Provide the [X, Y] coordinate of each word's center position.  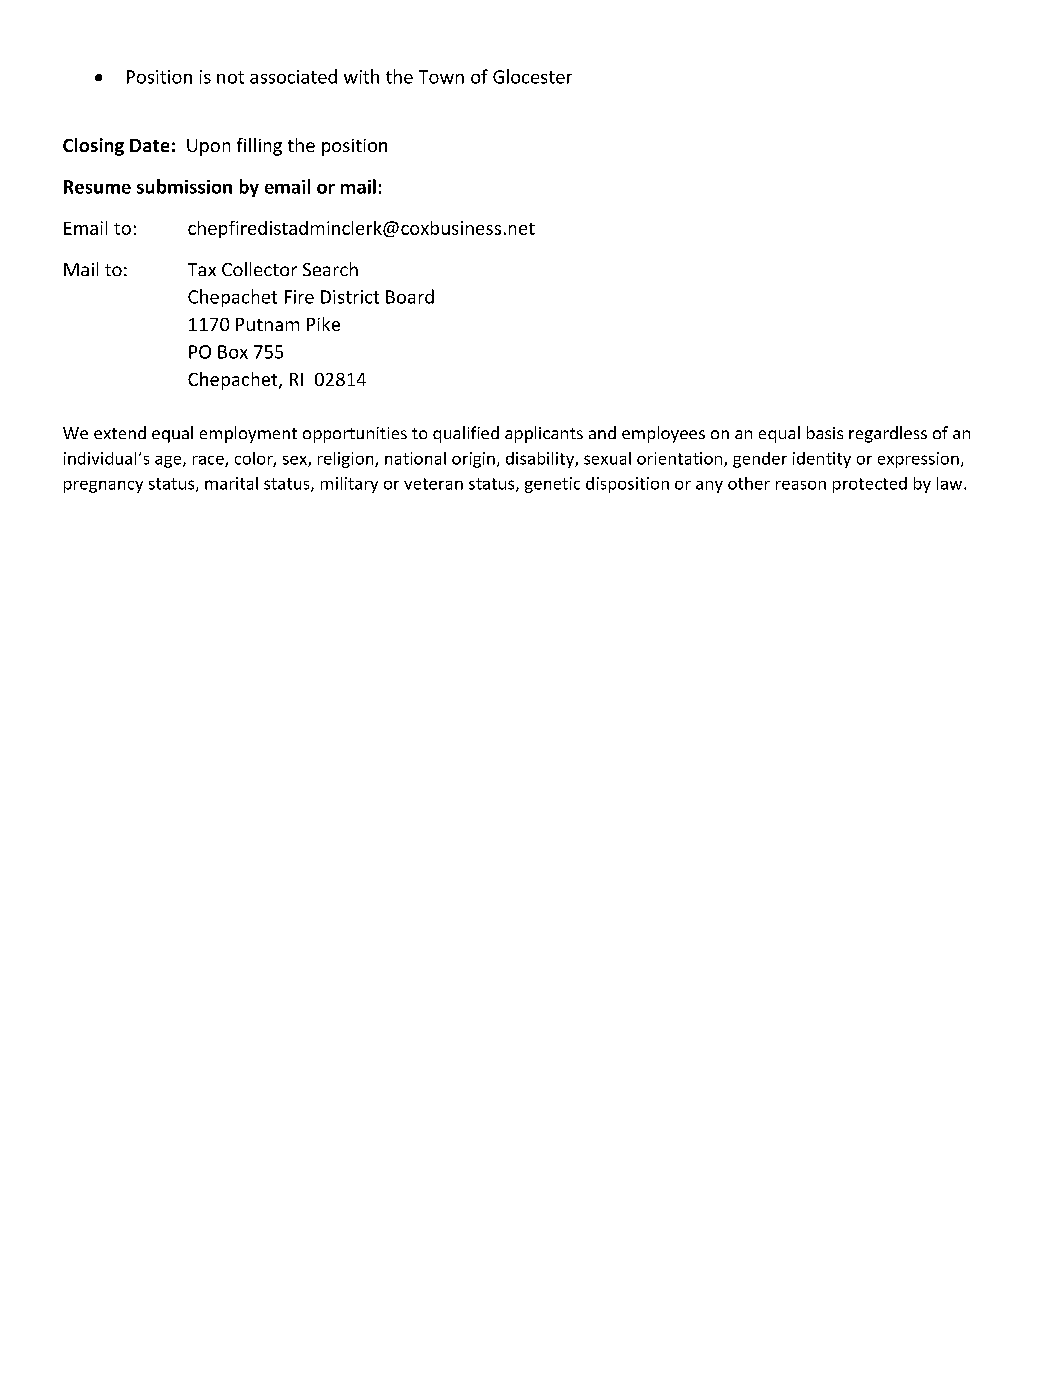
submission [184, 186]
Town [441, 77]
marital [231, 483]
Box [233, 352]
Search [330, 269]
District [350, 297]
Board [410, 296]
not [230, 77]
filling [259, 147]
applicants [544, 434]
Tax [202, 269]
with [361, 76]
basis [825, 432]
